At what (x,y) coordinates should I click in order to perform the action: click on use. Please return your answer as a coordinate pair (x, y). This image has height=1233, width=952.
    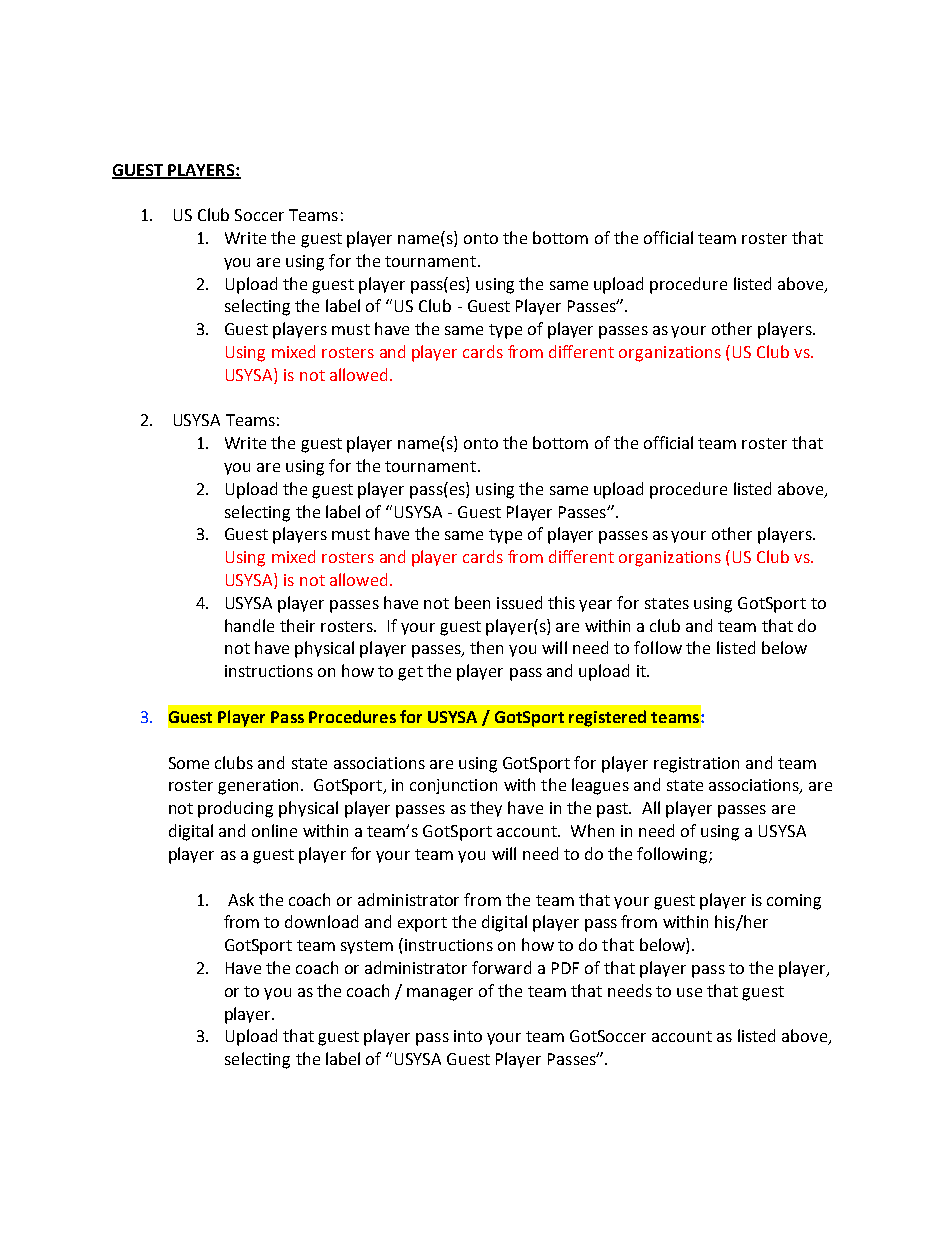
    Looking at the image, I should click on (689, 992).
